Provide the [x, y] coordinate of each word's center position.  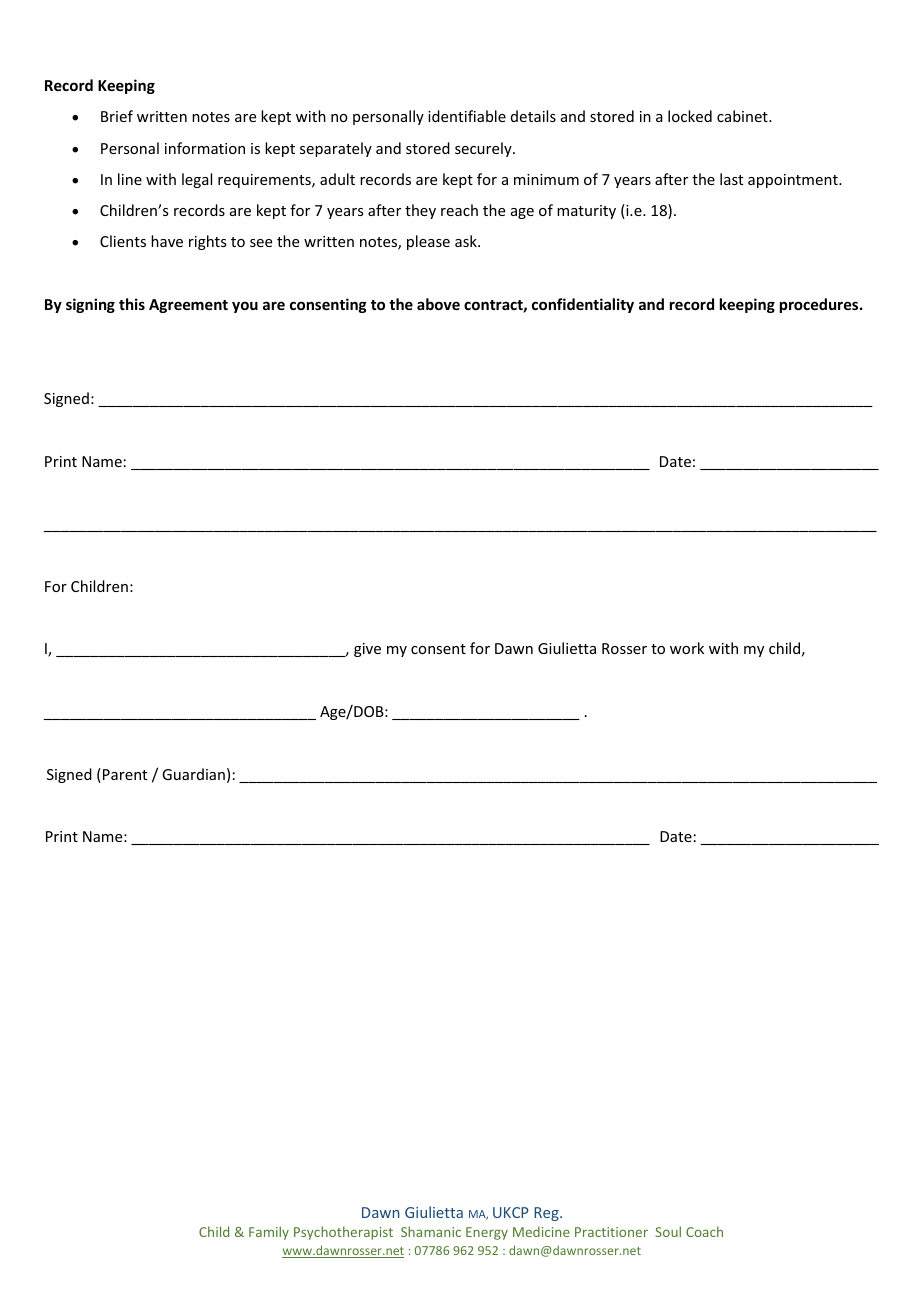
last [731, 179]
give [367, 650]
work [687, 648]
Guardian [193, 774]
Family [269, 1233]
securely [484, 149]
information [205, 148]
